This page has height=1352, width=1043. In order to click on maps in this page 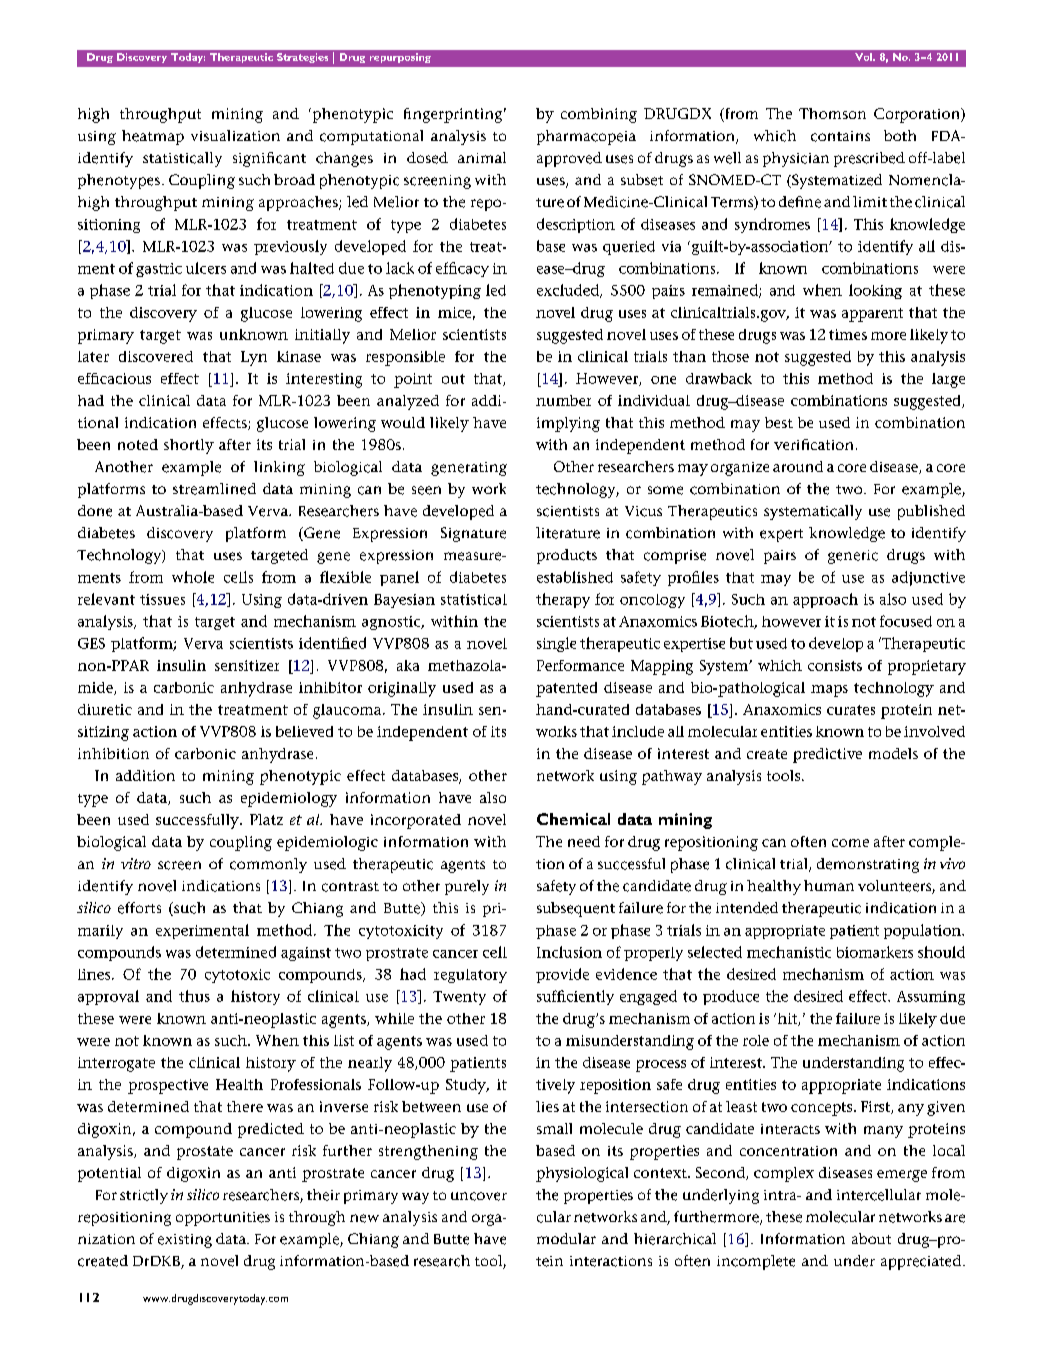, I will do `click(829, 691)`.
